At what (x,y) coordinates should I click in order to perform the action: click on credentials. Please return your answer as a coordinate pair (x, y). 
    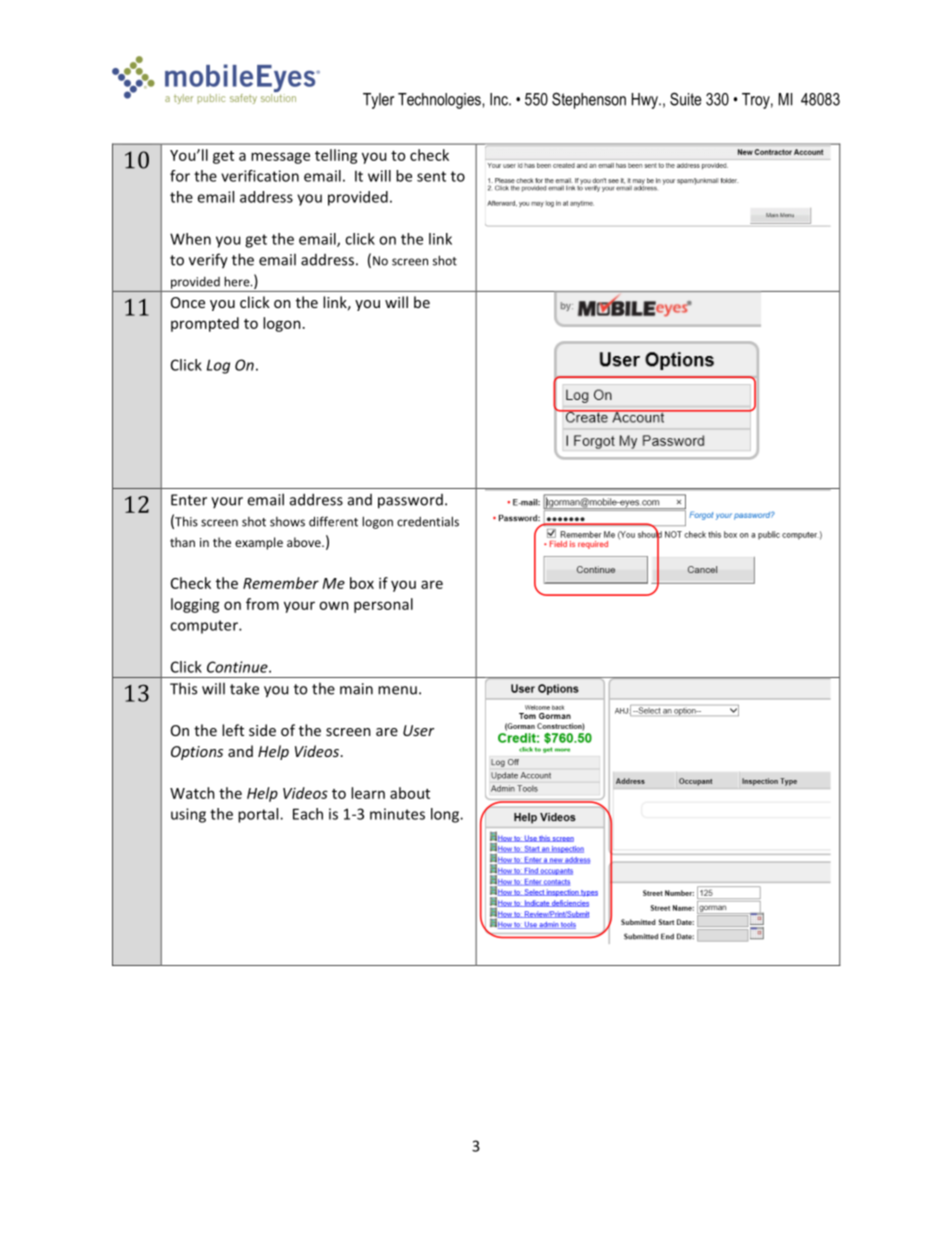
    Looking at the image, I should click on (428, 521).
